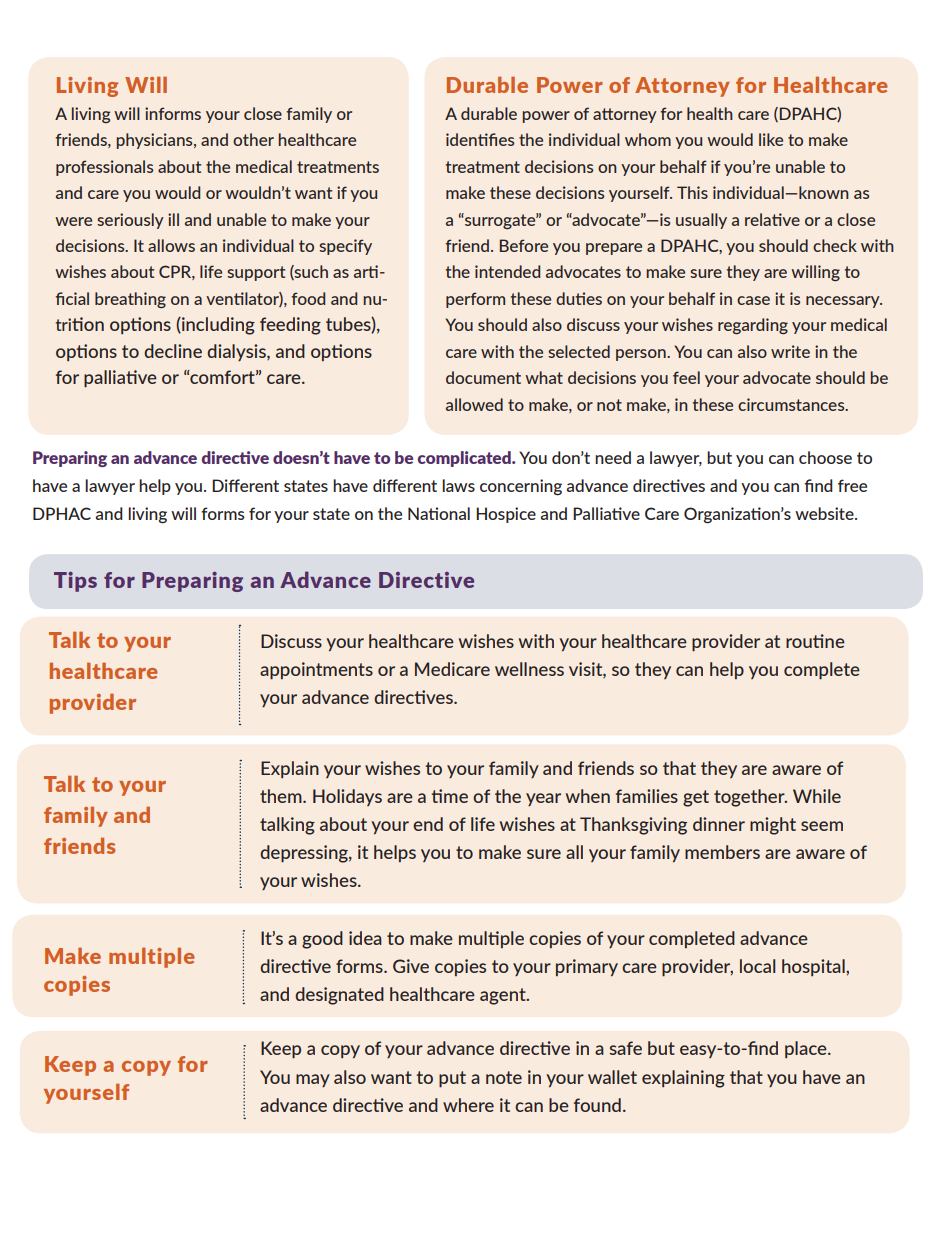  What do you see at coordinates (529, 669) in the screenshot?
I see `wellness` at bounding box center [529, 669].
